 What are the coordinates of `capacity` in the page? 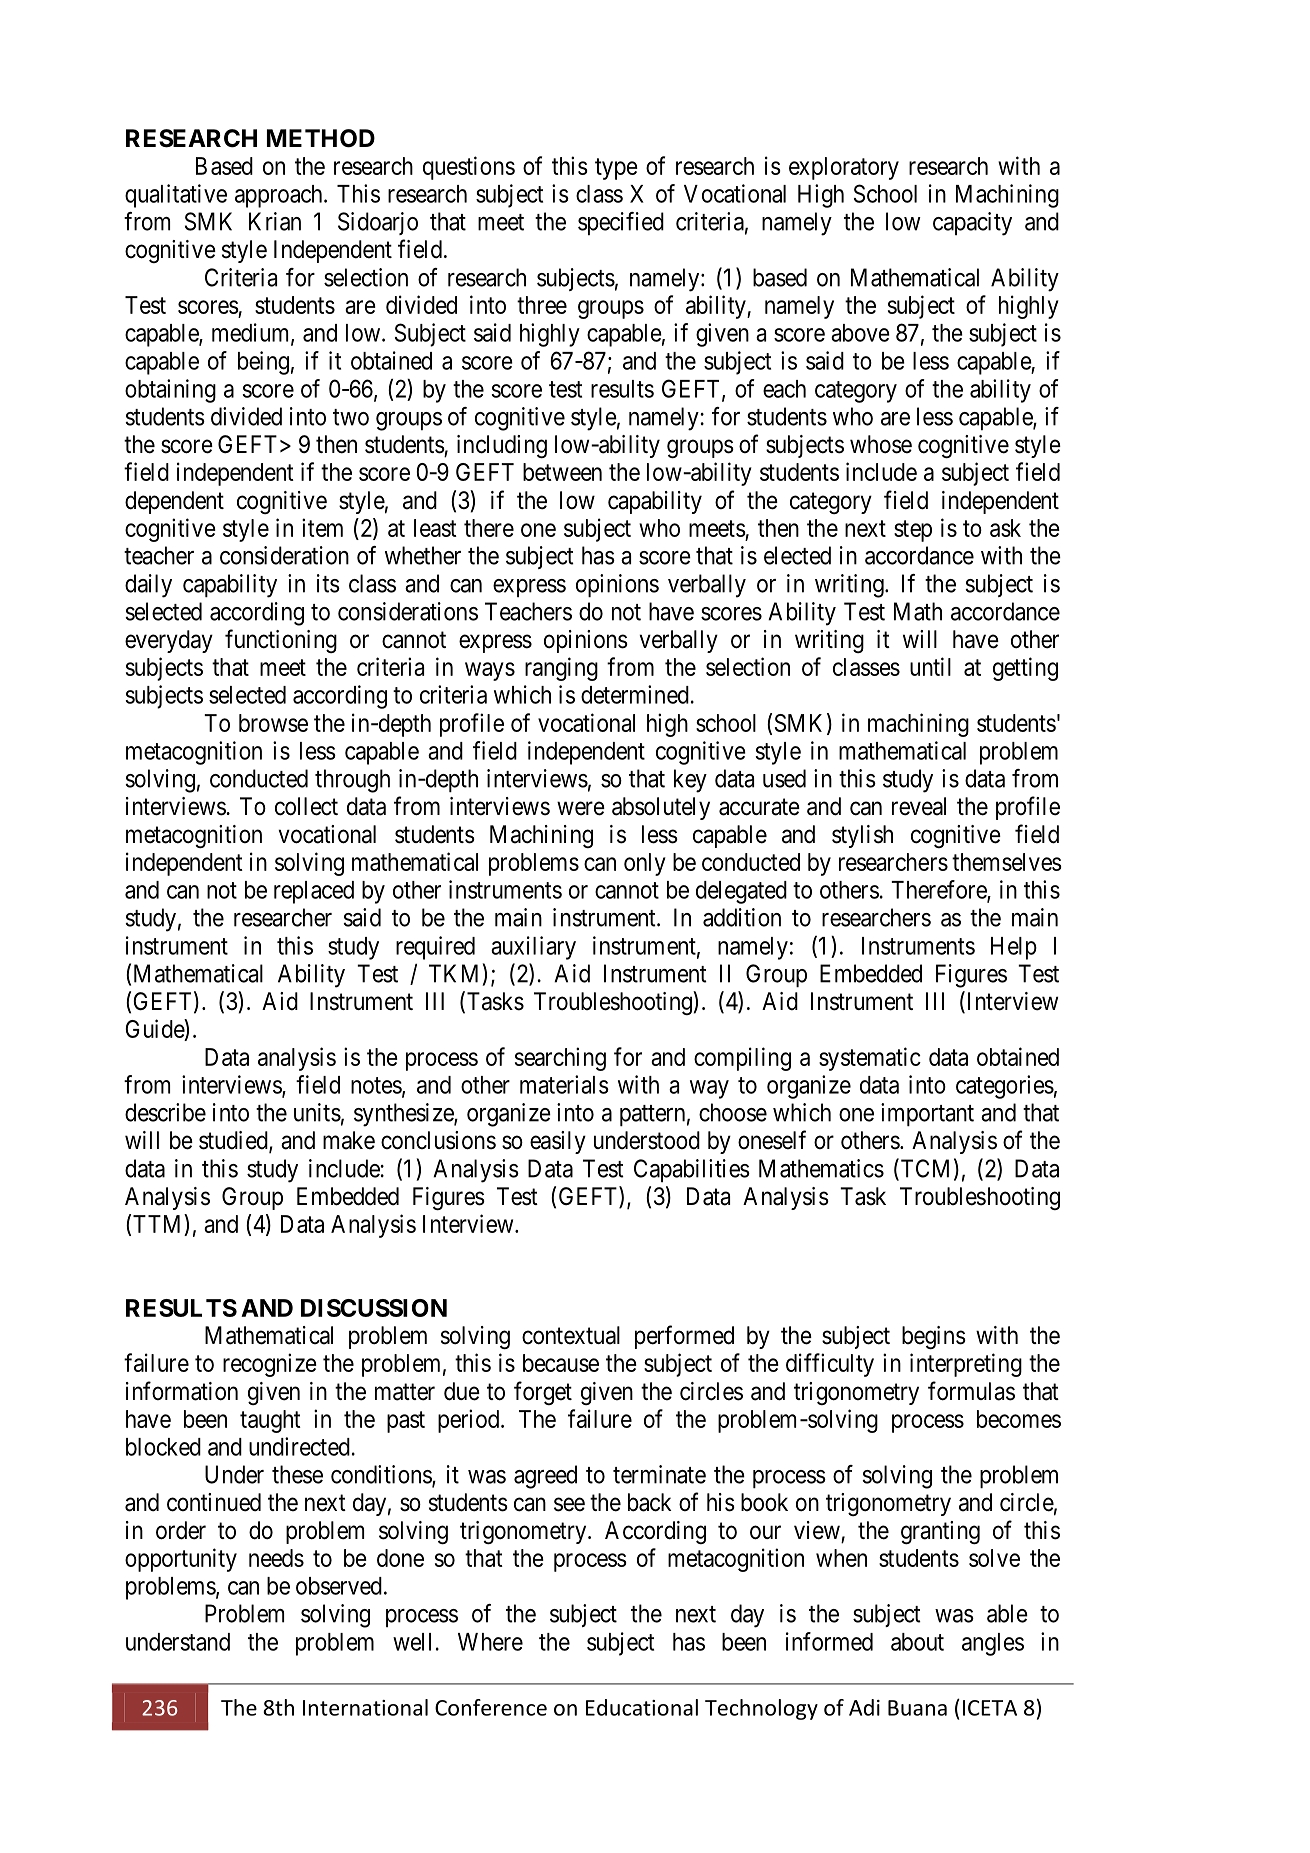 It's located at (972, 224).
